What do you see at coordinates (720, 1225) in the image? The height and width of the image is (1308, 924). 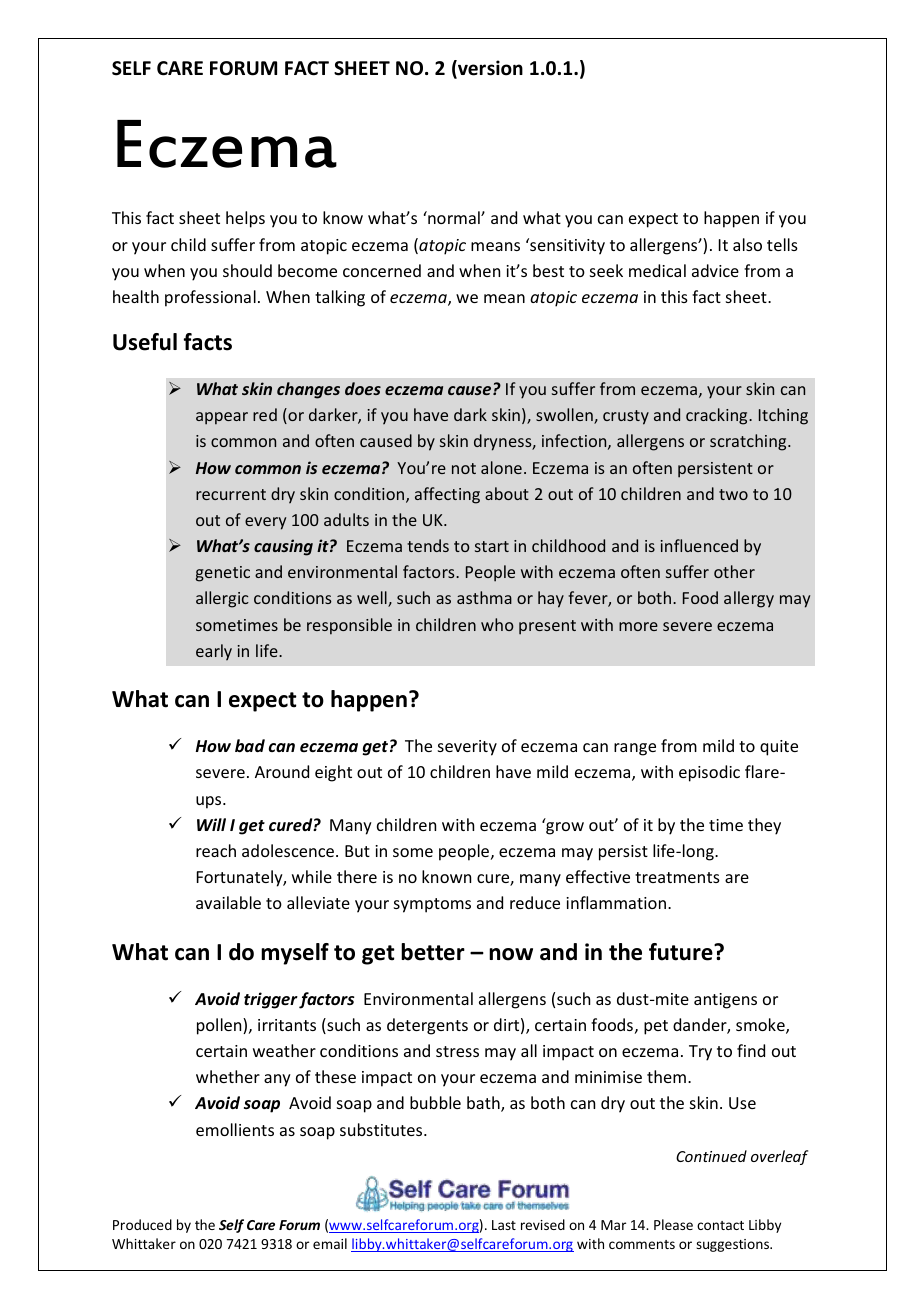 I see `contact` at bounding box center [720, 1225].
